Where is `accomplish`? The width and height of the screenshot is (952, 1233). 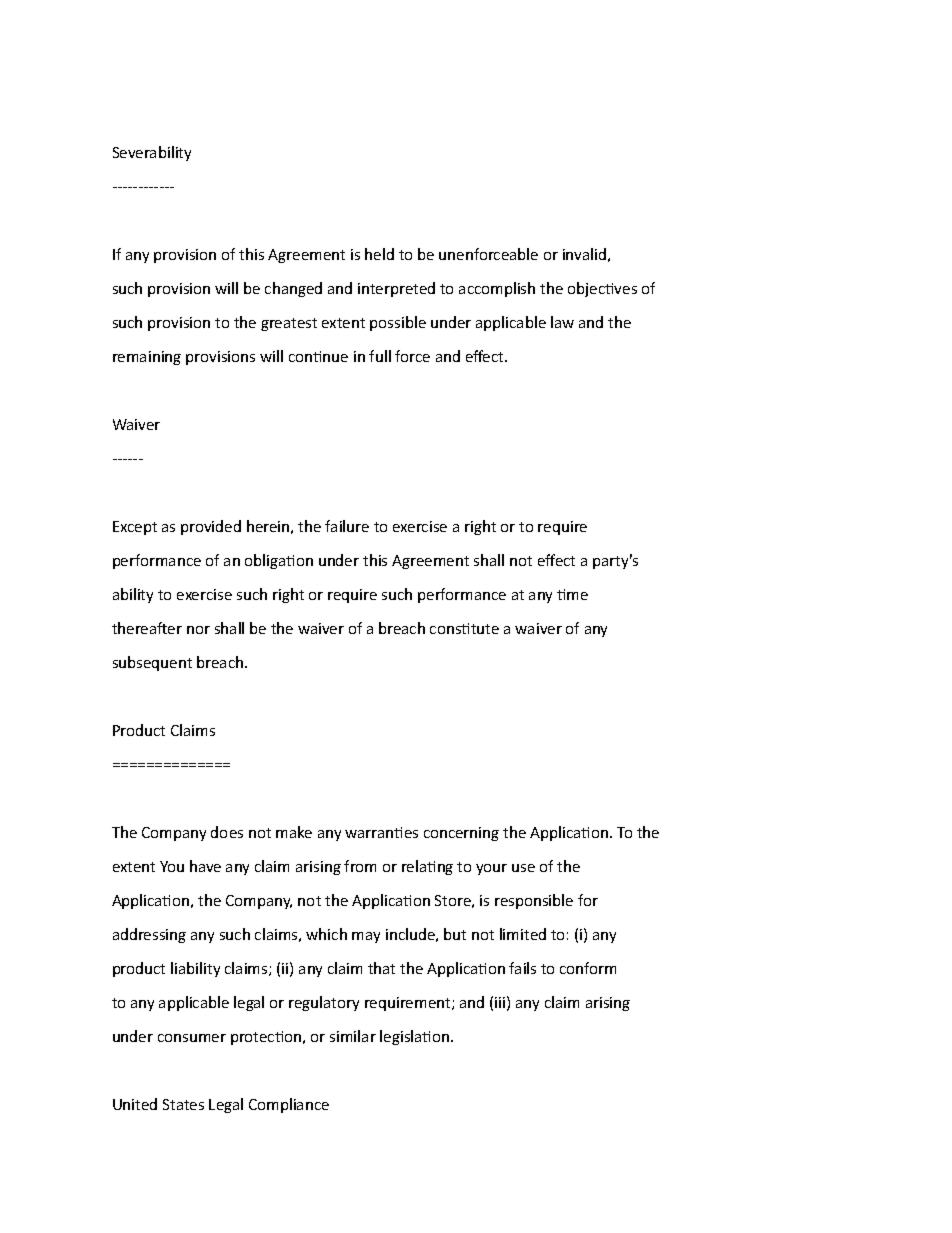 accomplish is located at coordinates (497, 289).
